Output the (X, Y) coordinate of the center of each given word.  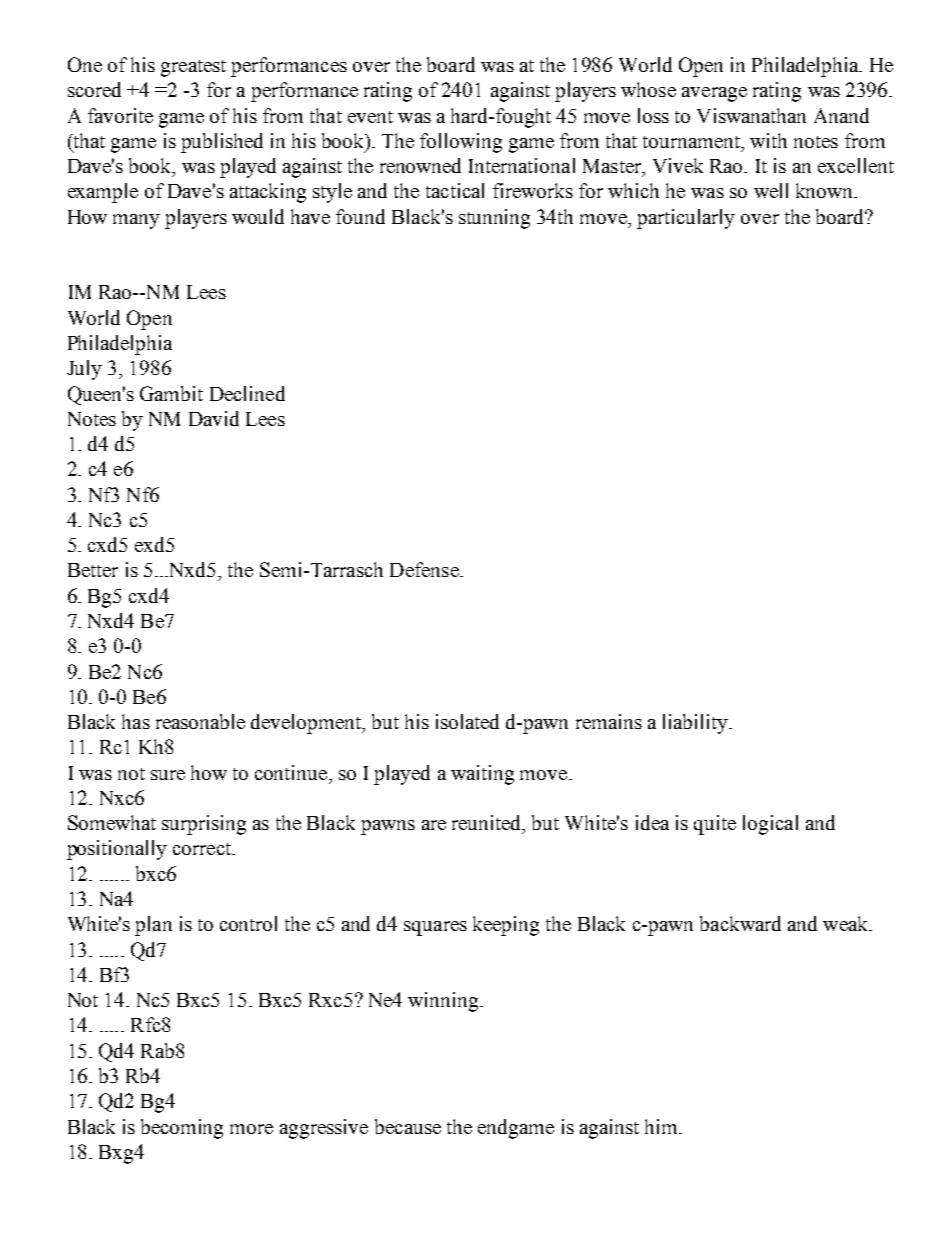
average (714, 94)
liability (696, 724)
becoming (182, 1129)
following (461, 143)
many (136, 221)
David (214, 418)
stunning (494, 219)
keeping (506, 926)
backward (740, 923)
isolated (467, 721)
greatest (193, 68)
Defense (425, 569)
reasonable (200, 721)
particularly (686, 219)
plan (153, 926)
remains (609, 721)
